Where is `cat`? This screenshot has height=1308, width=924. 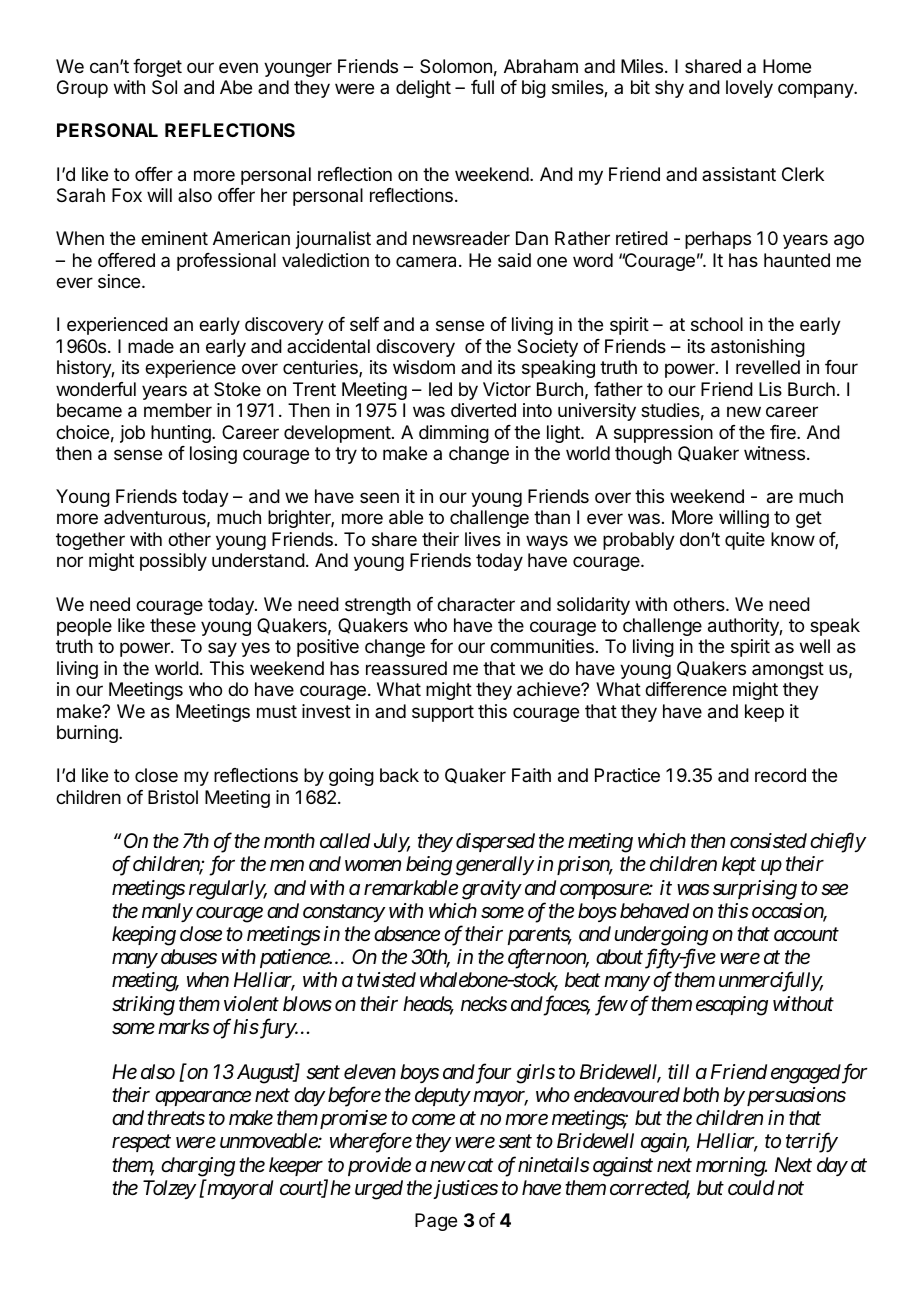 cat is located at coordinates (481, 1166).
